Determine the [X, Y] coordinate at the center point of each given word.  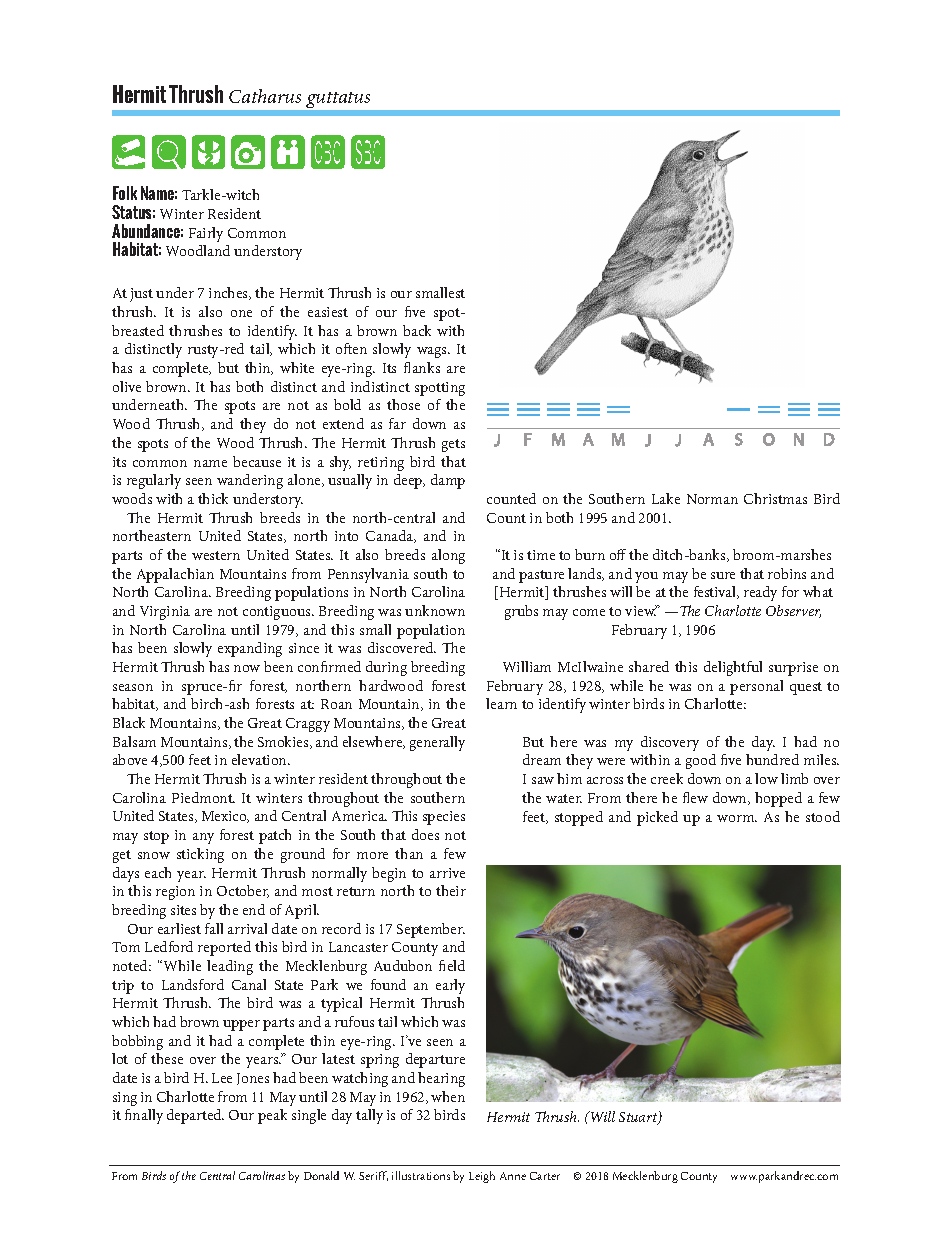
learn [501, 703]
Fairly [206, 234]
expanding [250, 649]
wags [433, 352]
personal [756, 687]
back [417, 330]
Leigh [482, 1177]
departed [195, 1116]
